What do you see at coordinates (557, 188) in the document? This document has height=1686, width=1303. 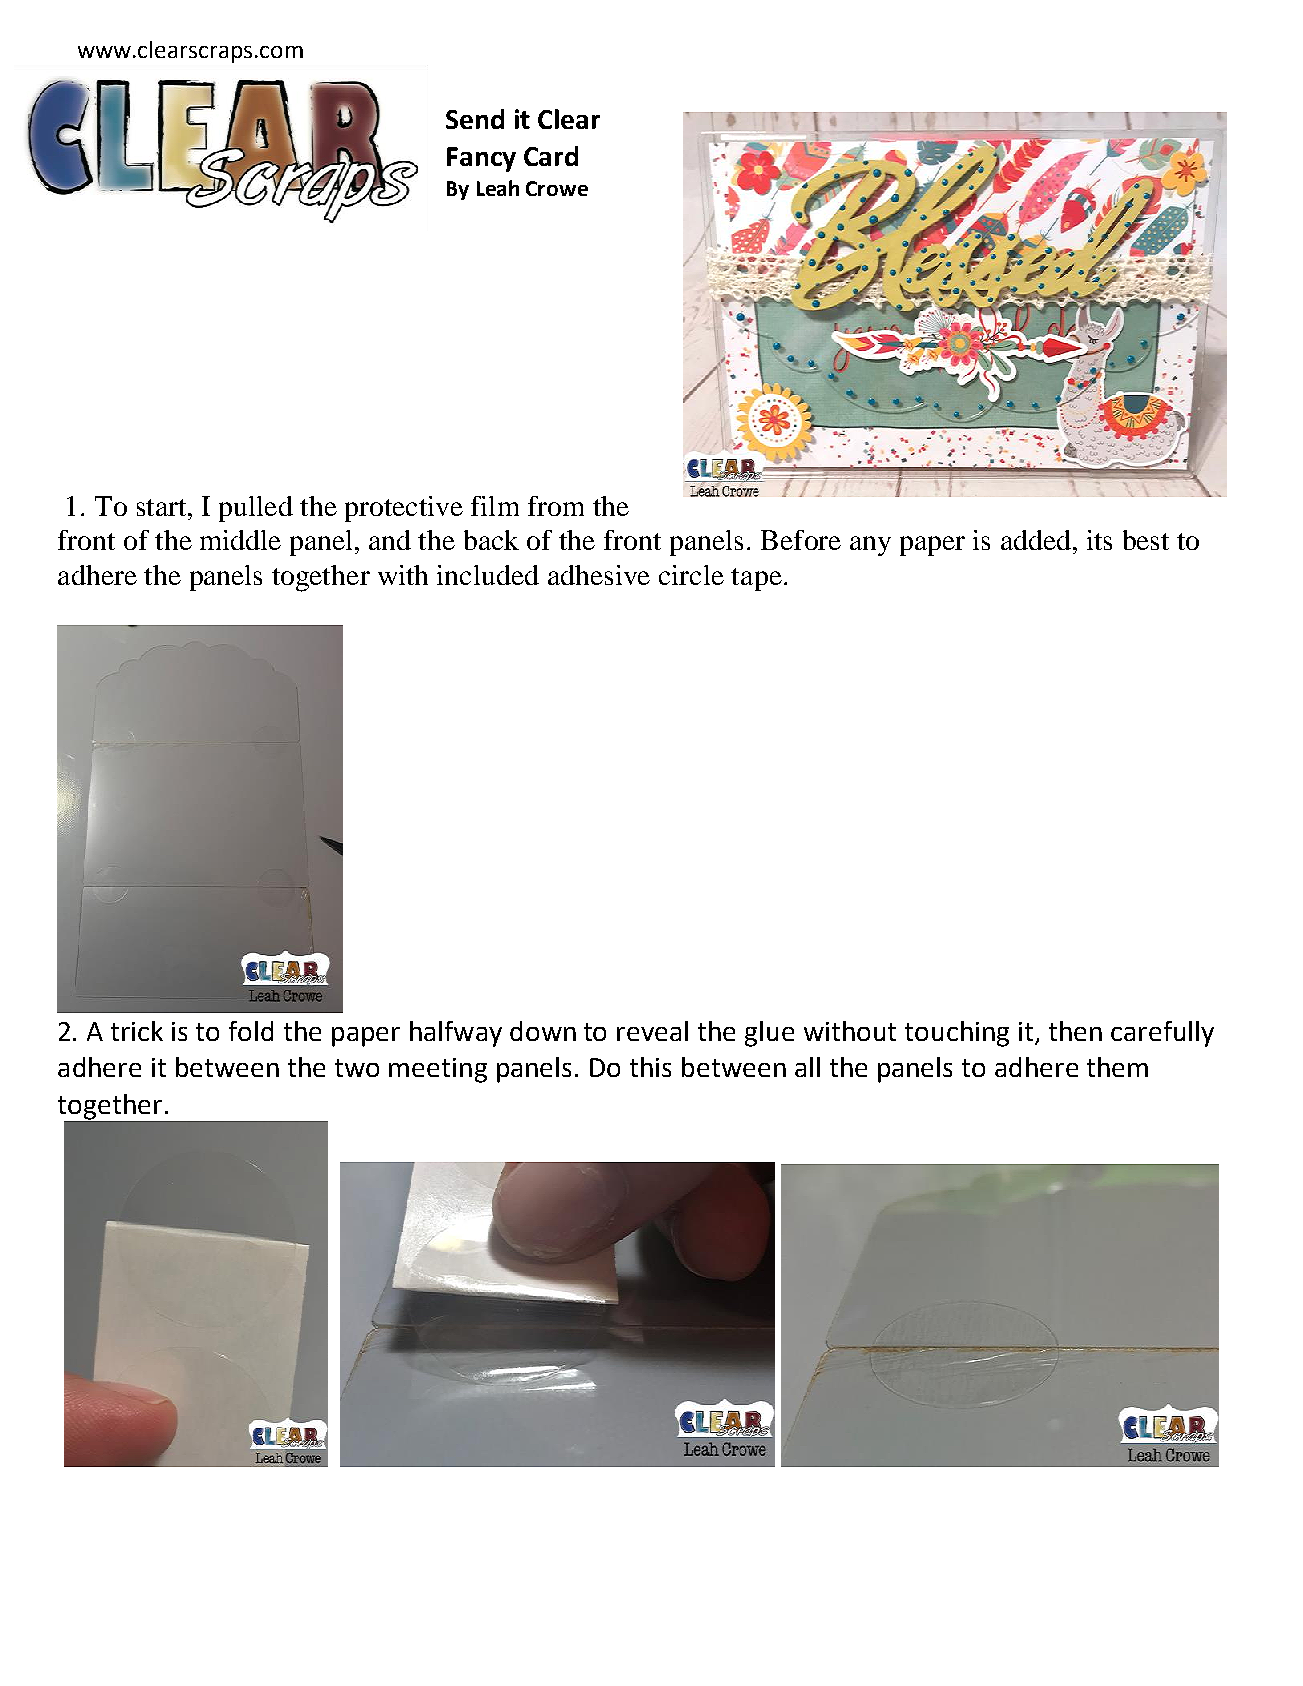 I see `Crowe` at bounding box center [557, 188].
